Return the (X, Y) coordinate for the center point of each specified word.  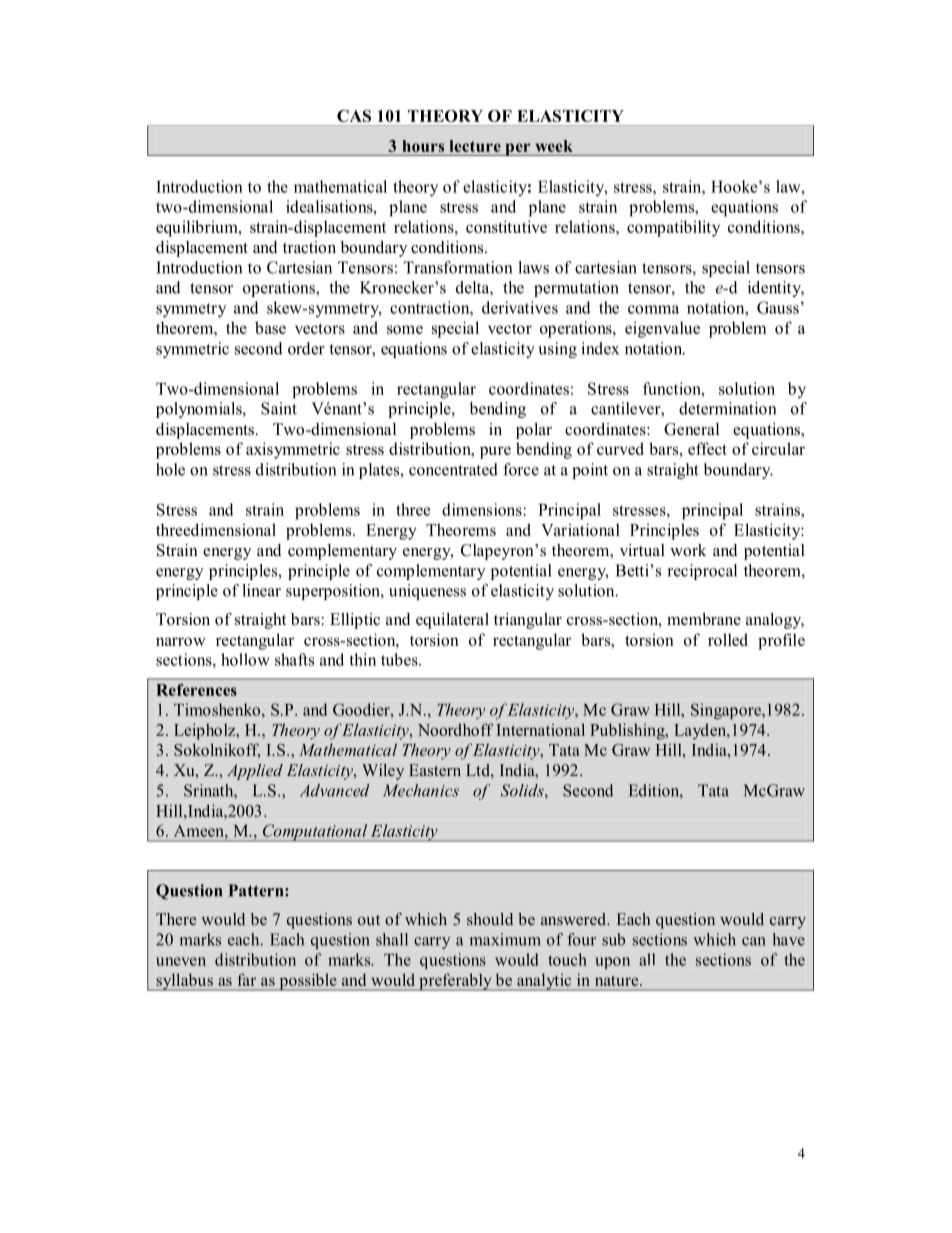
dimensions (482, 509)
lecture (475, 146)
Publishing (628, 731)
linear (262, 590)
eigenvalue (662, 329)
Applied (255, 772)
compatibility (673, 228)
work (688, 550)
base (270, 327)
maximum (505, 939)
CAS (354, 116)
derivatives (520, 307)
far (246, 979)
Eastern (435, 770)
